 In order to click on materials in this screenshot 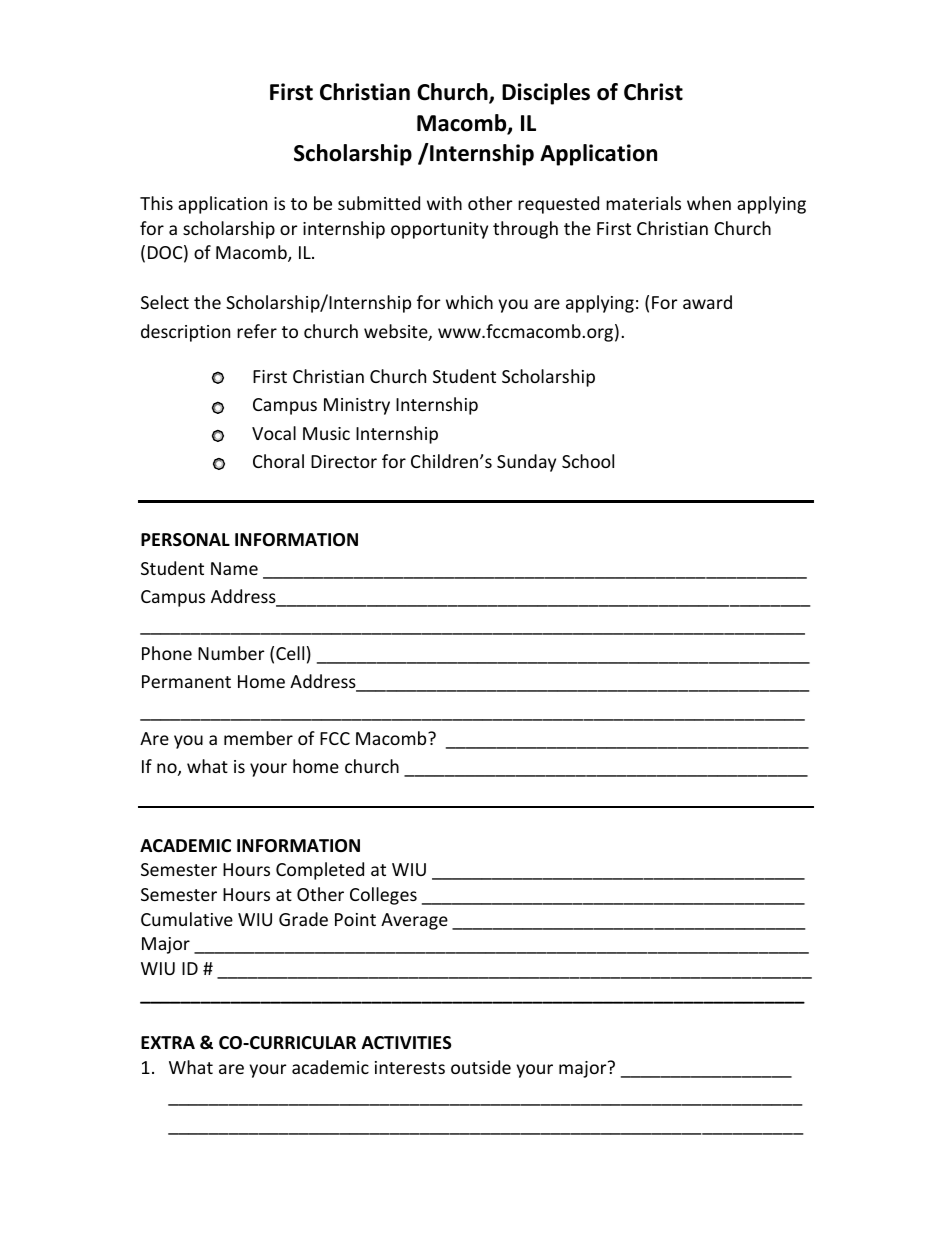, I will do `click(643, 203)`.
